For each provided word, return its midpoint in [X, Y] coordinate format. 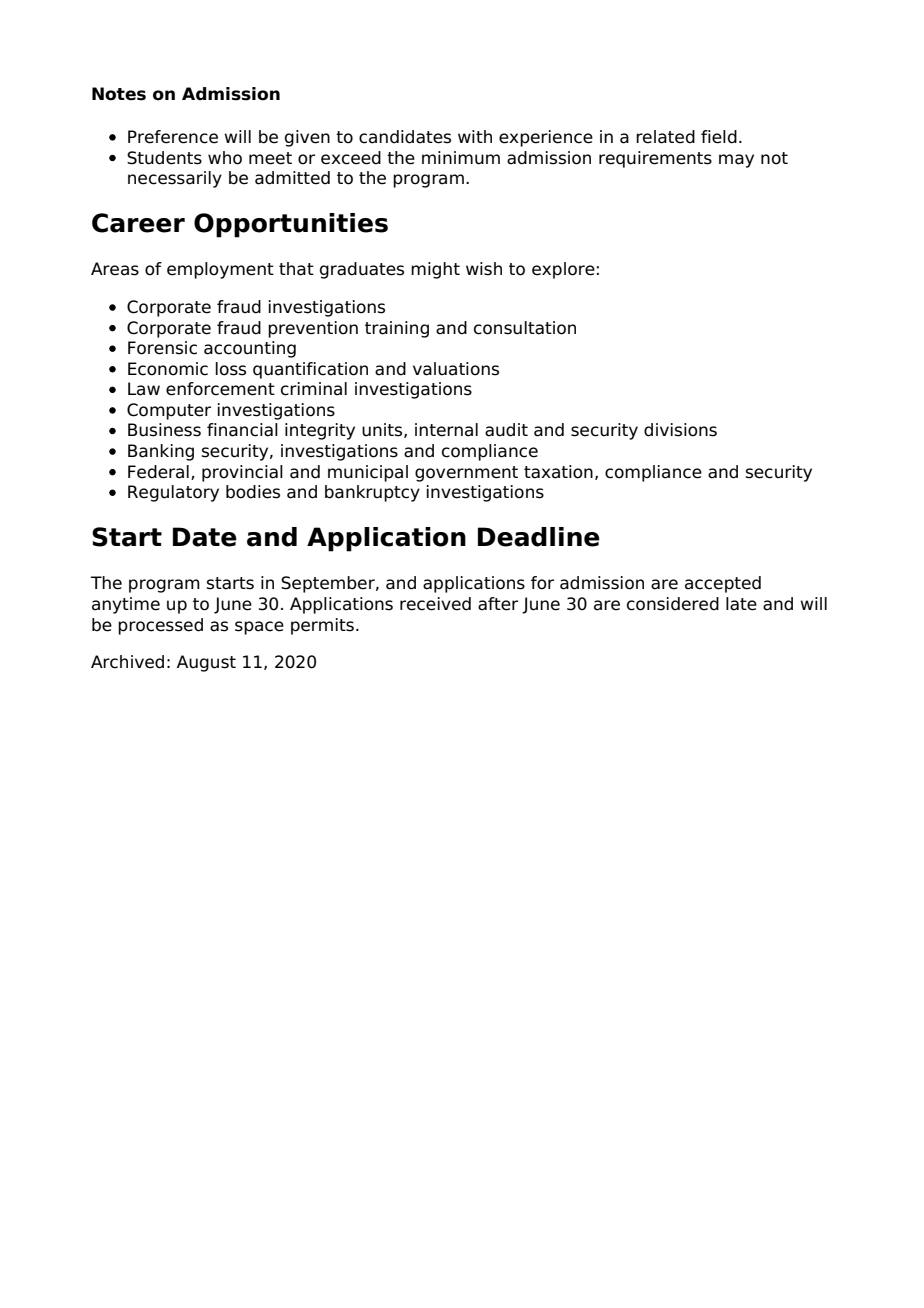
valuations [456, 369]
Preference [173, 137]
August [206, 663]
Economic [168, 369]
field [719, 137]
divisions [680, 430]
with [475, 136]
